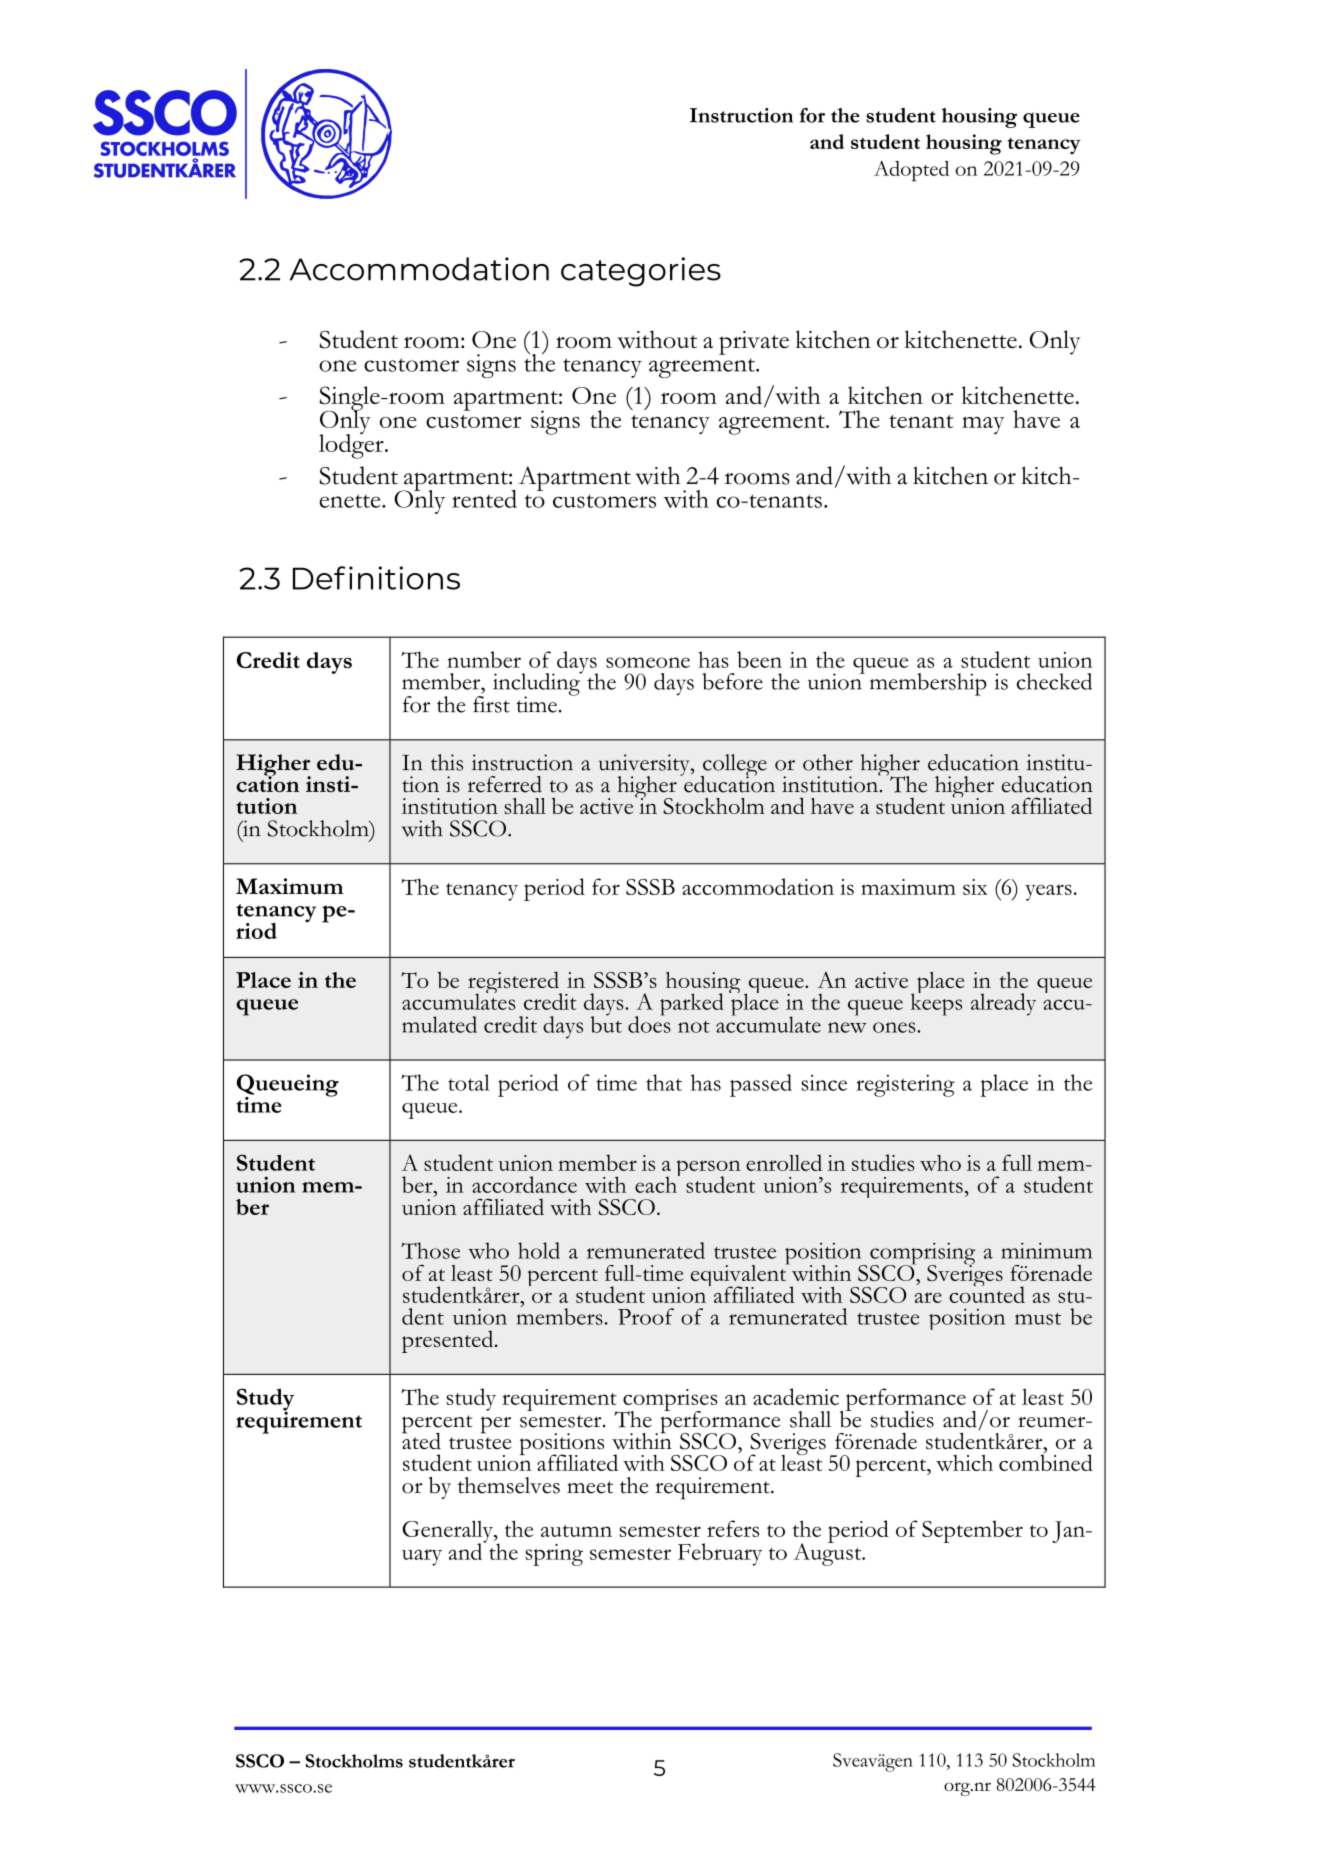 The height and width of the screenshot is (1866, 1319). What do you see at coordinates (983, 425) in the screenshot?
I see `may` at bounding box center [983, 425].
